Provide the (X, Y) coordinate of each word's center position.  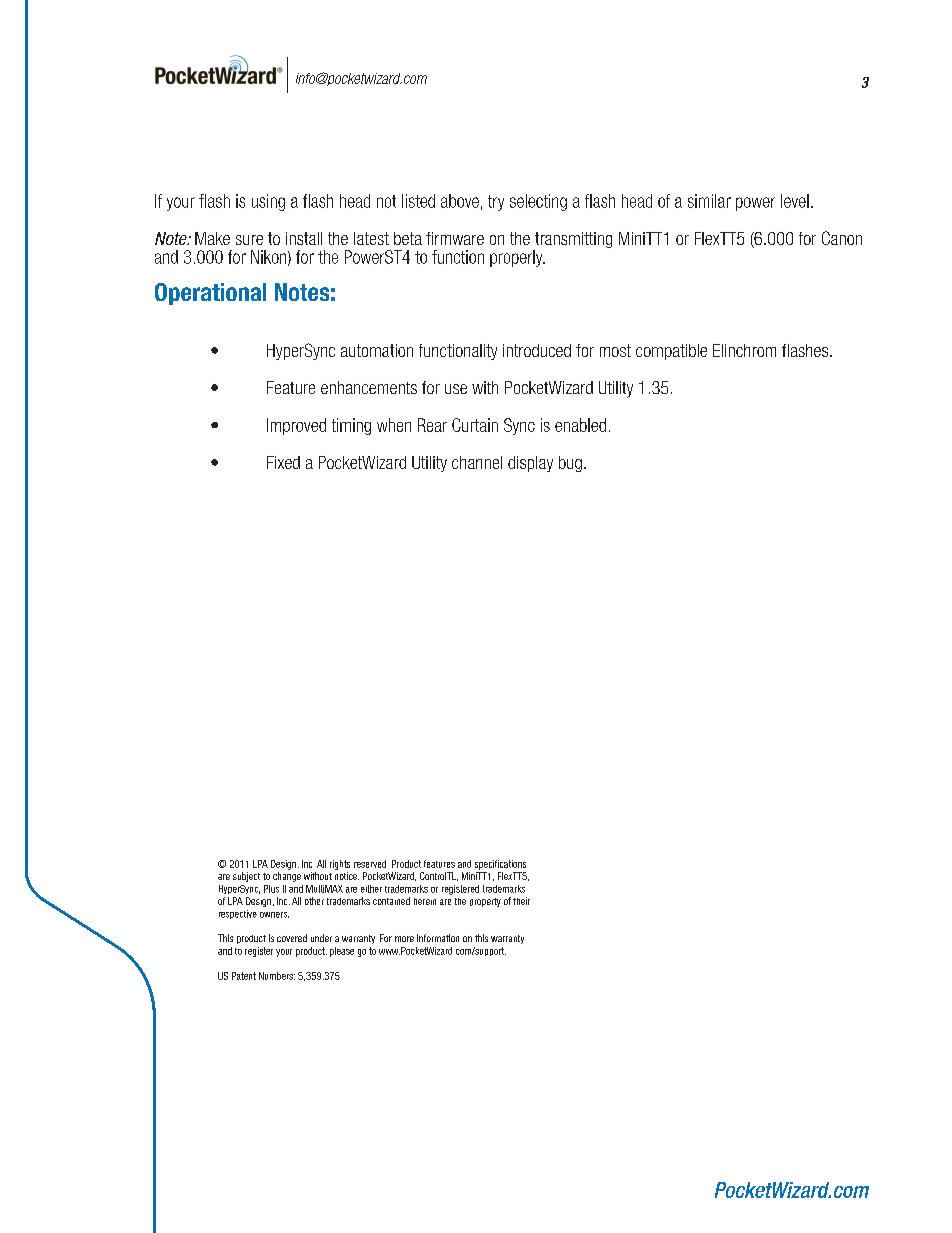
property (485, 902)
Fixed (283, 462)
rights (340, 865)
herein (425, 901)
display (530, 464)
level (795, 201)
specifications (500, 865)
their (521, 901)
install (304, 238)
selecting (538, 202)
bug (570, 464)
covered (292, 938)
